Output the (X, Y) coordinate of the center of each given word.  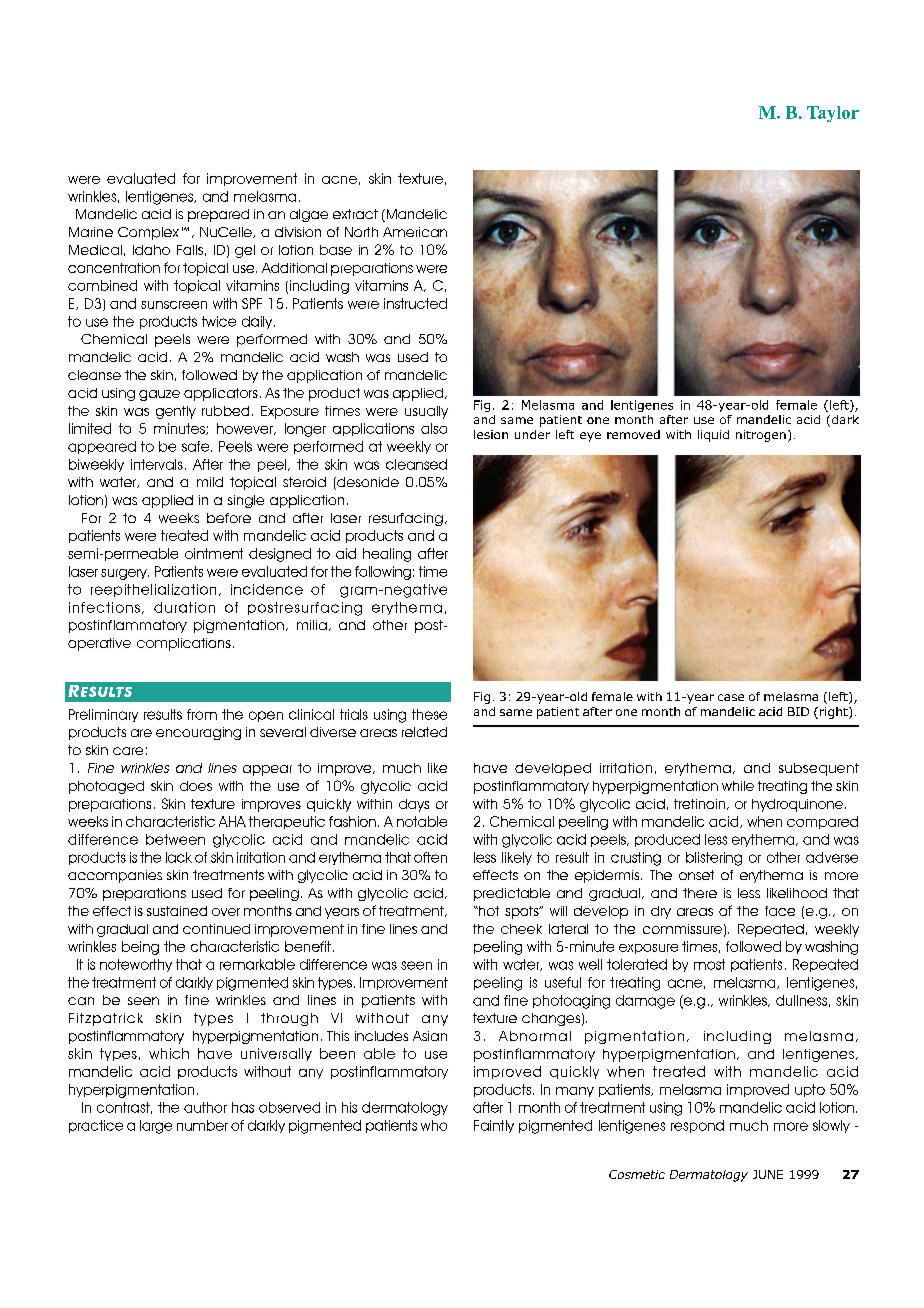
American (415, 232)
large (156, 1127)
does (196, 786)
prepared (218, 215)
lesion (491, 434)
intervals (157, 464)
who (434, 1125)
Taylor (833, 114)
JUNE (768, 1174)
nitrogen (761, 436)
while (738, 786)
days (414, 805)
